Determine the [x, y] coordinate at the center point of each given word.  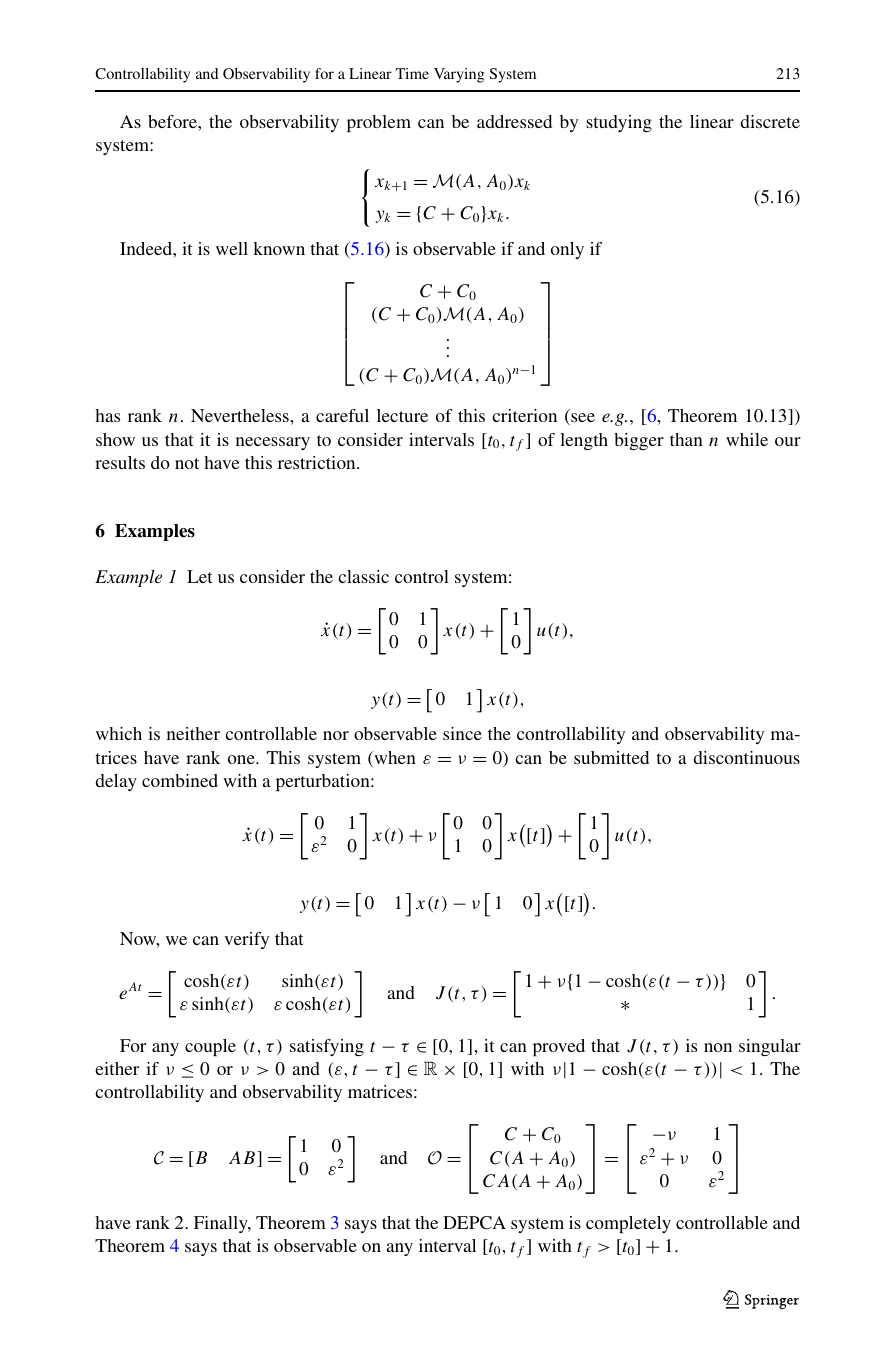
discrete [770, 121]
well [232, 248]
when [394, 759]
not [187, 463]
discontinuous [747, 757]
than [686, 439]
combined [180, 780]
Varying [459, 75]
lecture [402, 415]
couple [210, 1047]
